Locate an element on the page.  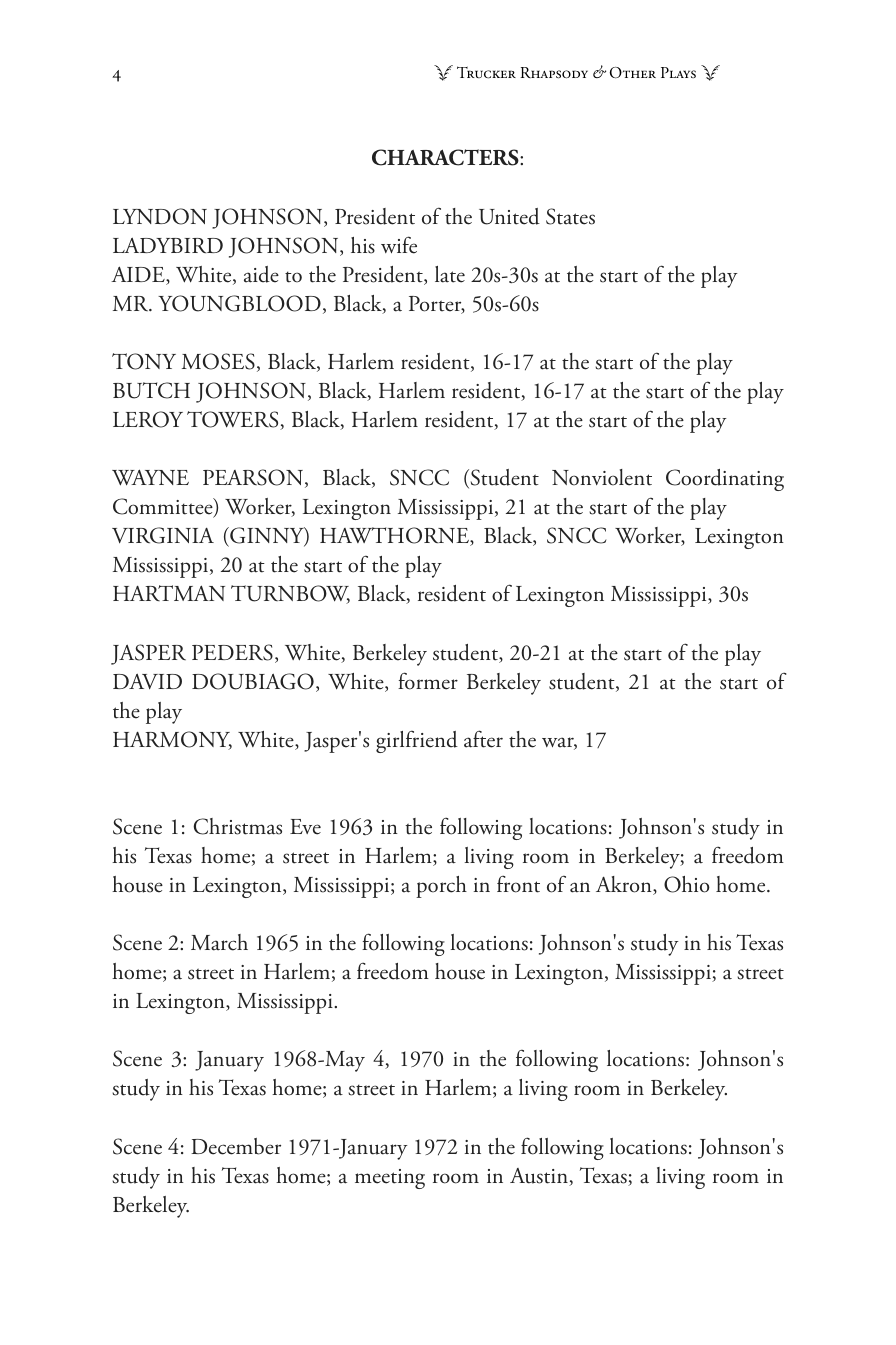
December is located at coordinates (236, 1146).
